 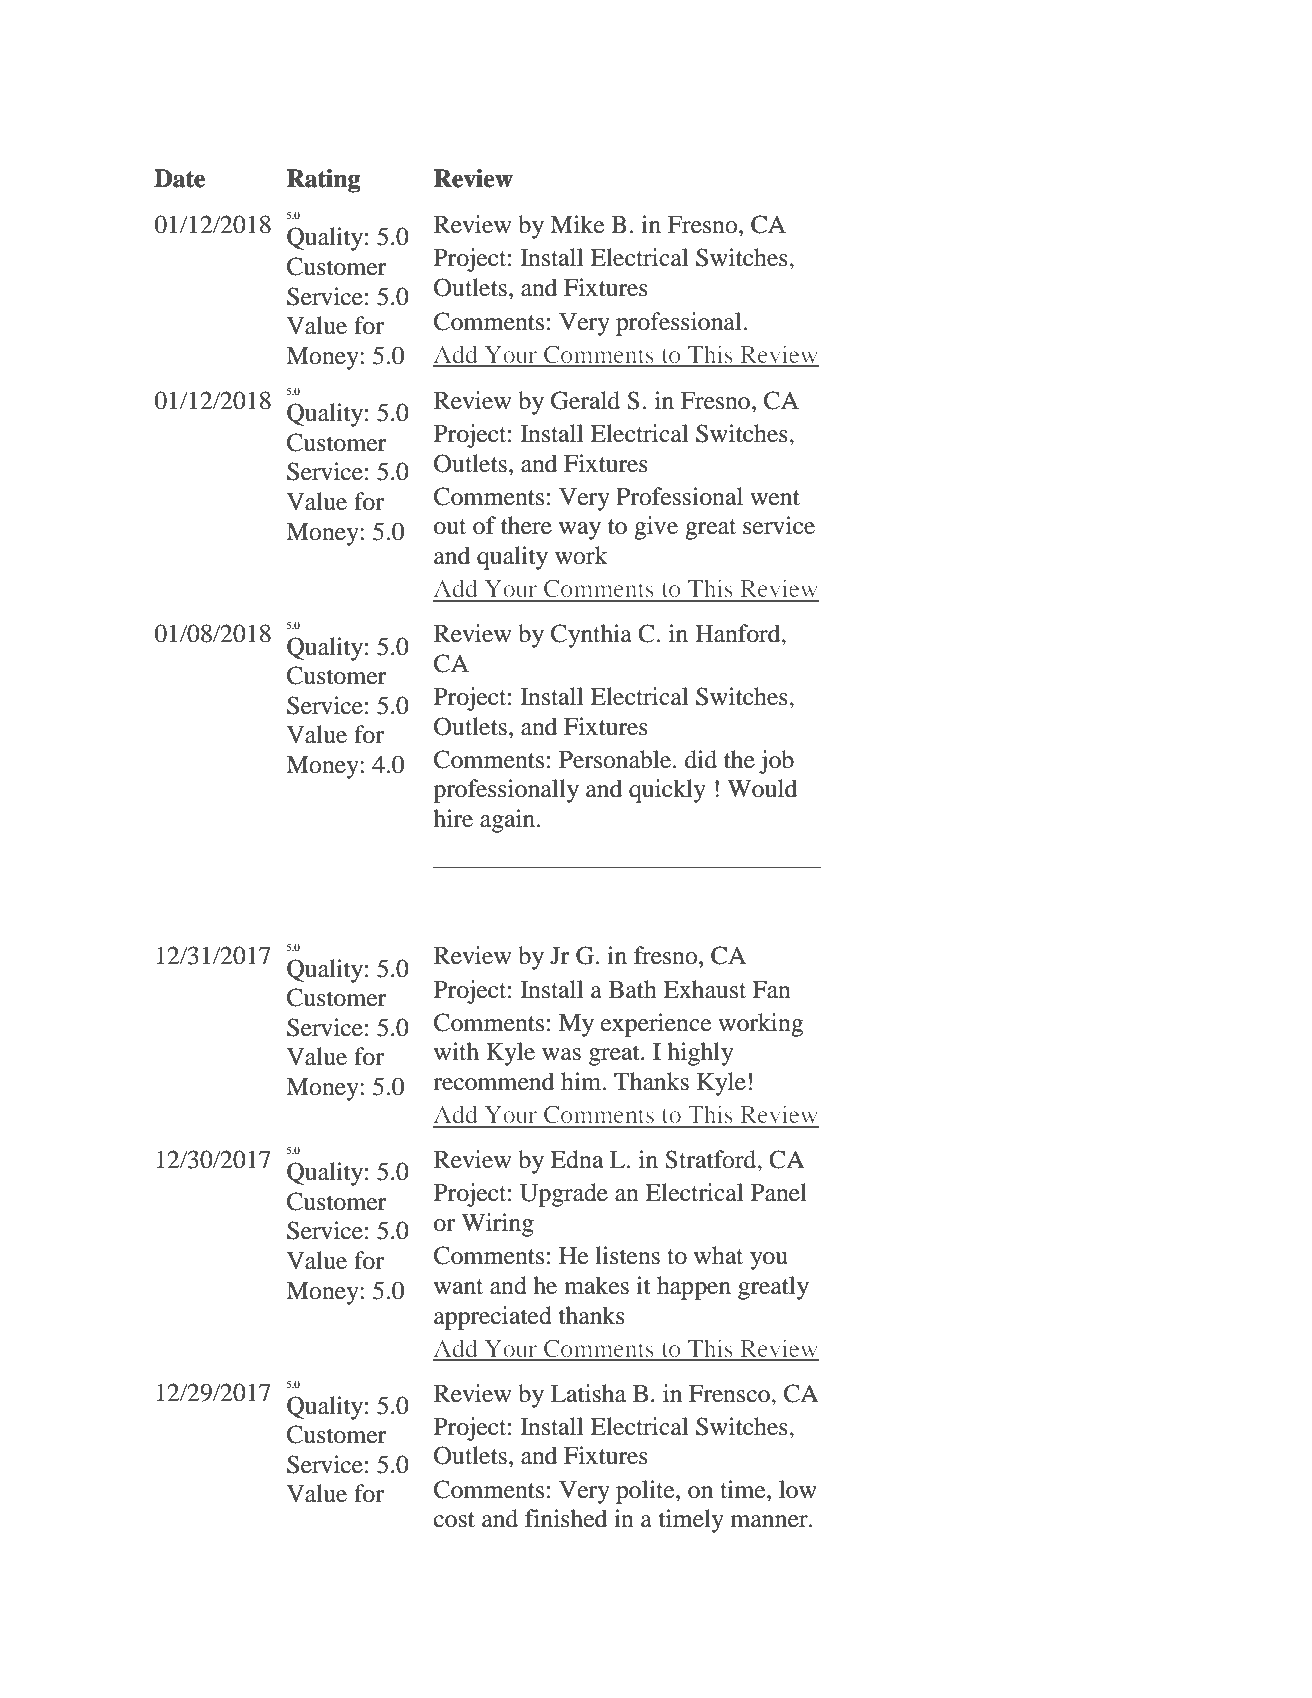 I want to click on finished, so click(x=566, y=1518).
